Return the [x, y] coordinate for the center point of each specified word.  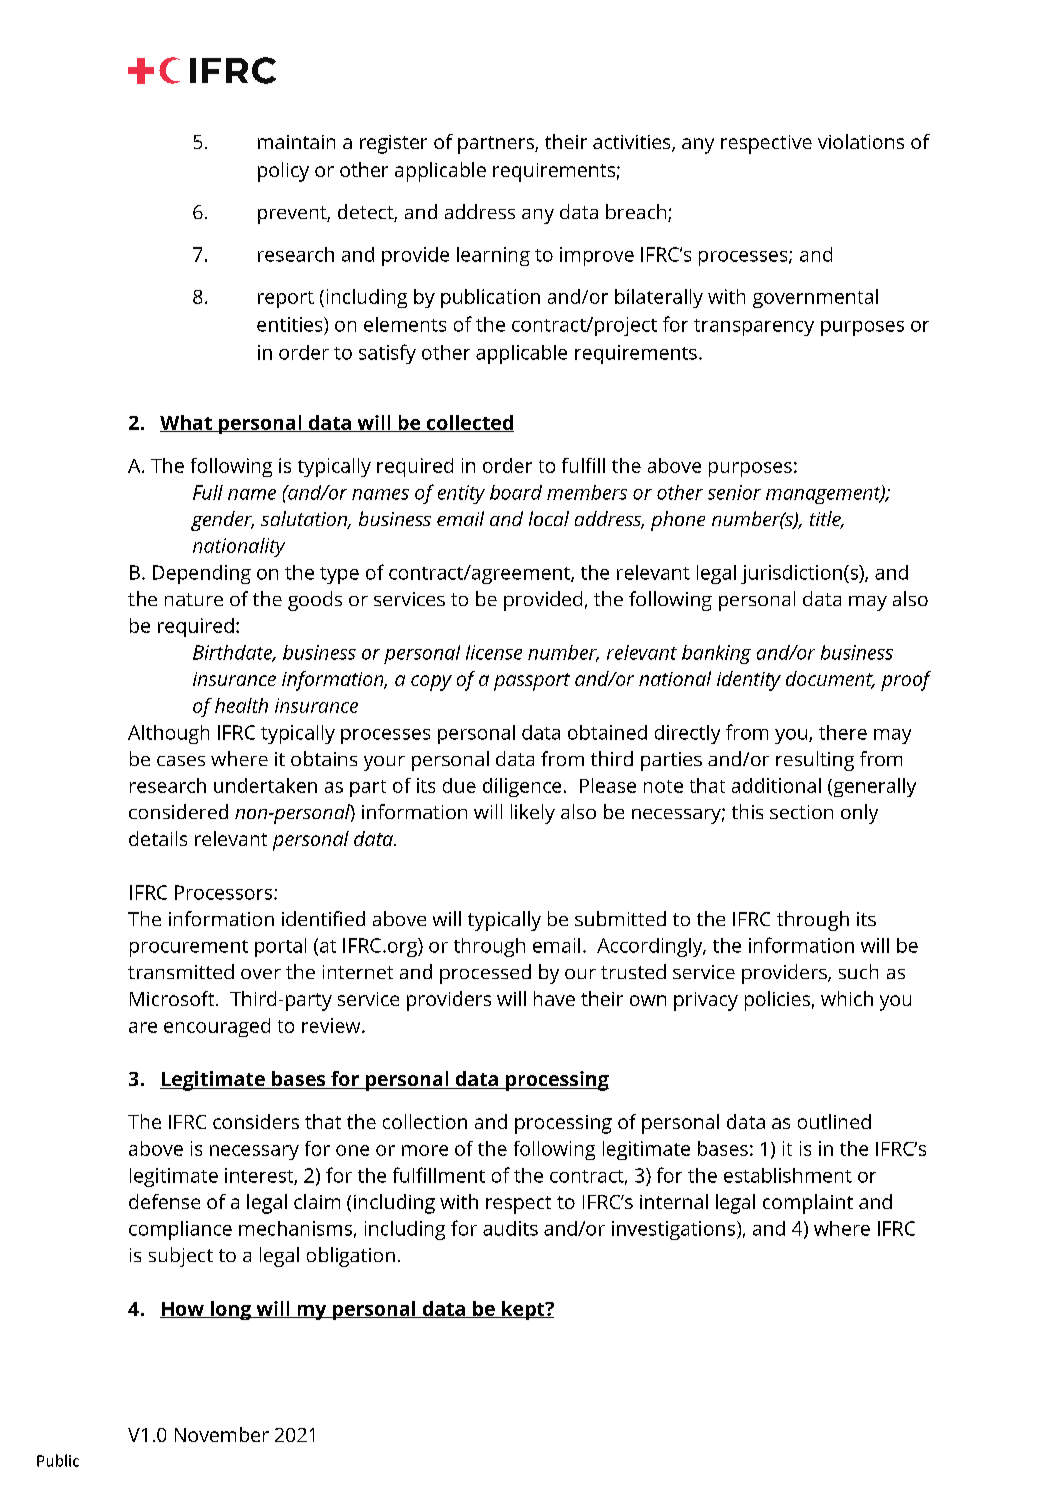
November [222, 1434]
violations [861, 141]
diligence [522, 787]
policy [283, 172]
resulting [815, 761]
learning [493, 256]
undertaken [265, 785]
